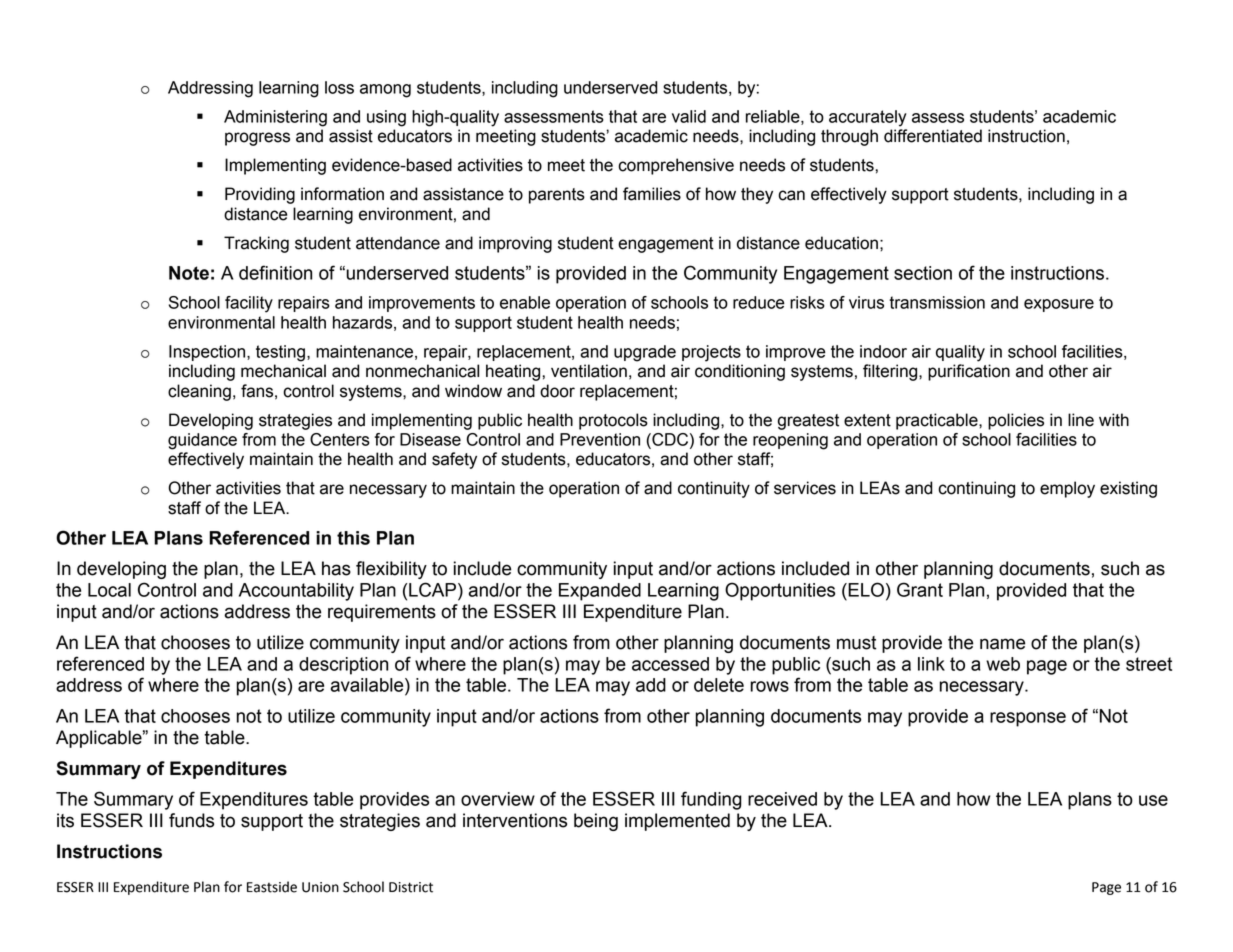  Describe the element at coordinates (689, 116) in the screenshot. I see `valid` at that location.
